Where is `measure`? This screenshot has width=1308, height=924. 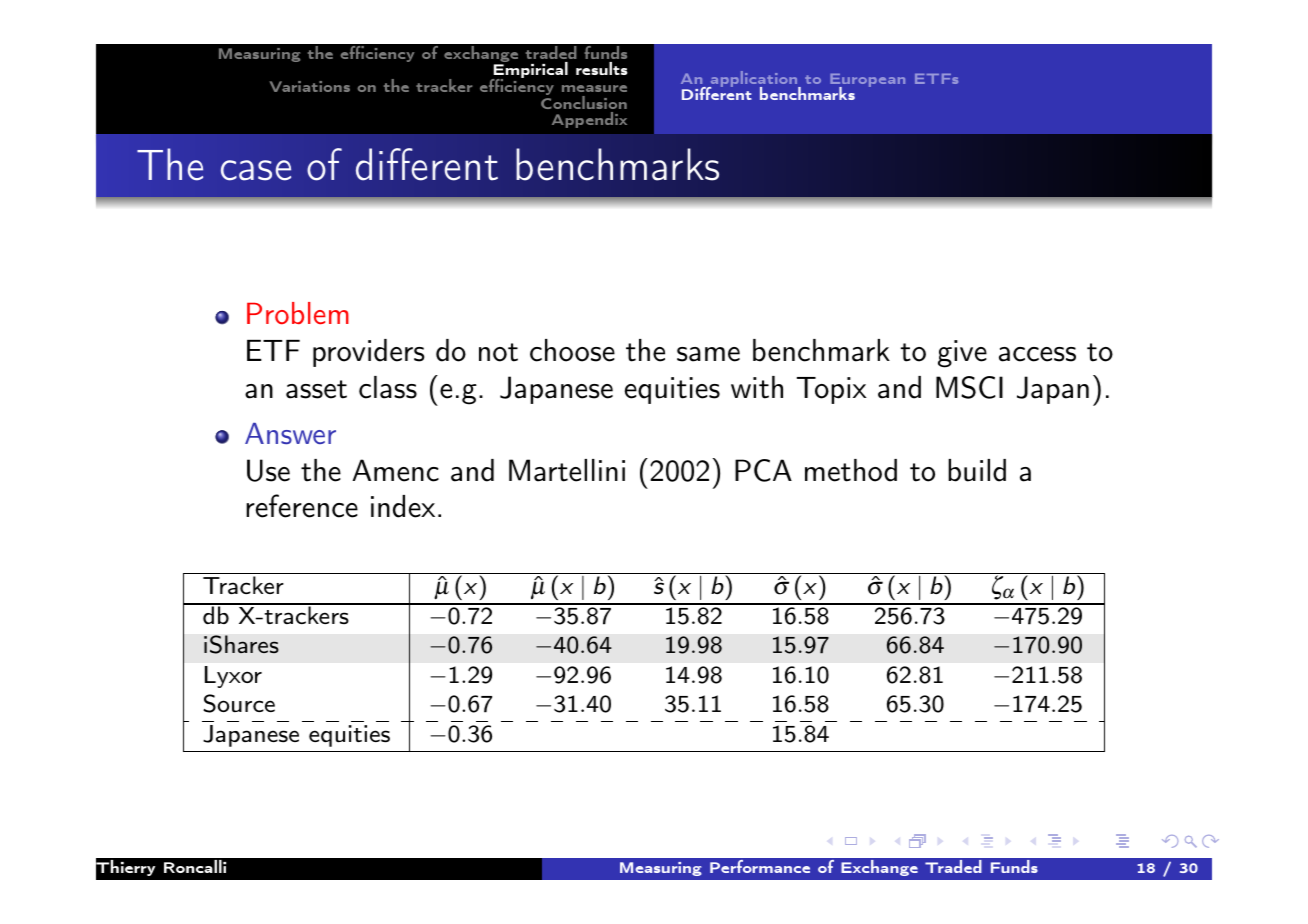 measure is located at coordinates (594, 88).
